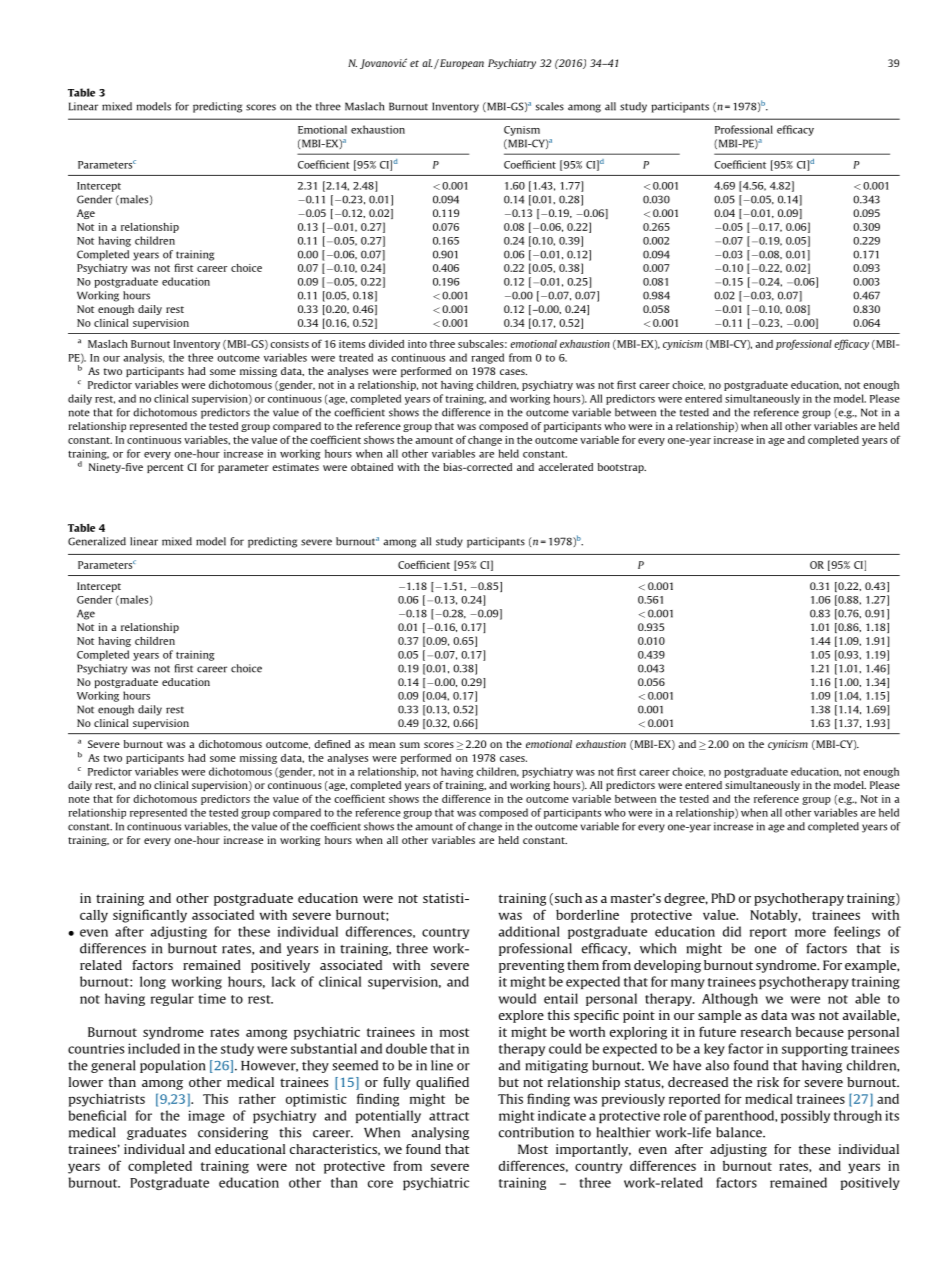 The height and width of the screenshot is (1270, 952). I want to click on European, so click(461, 64).
